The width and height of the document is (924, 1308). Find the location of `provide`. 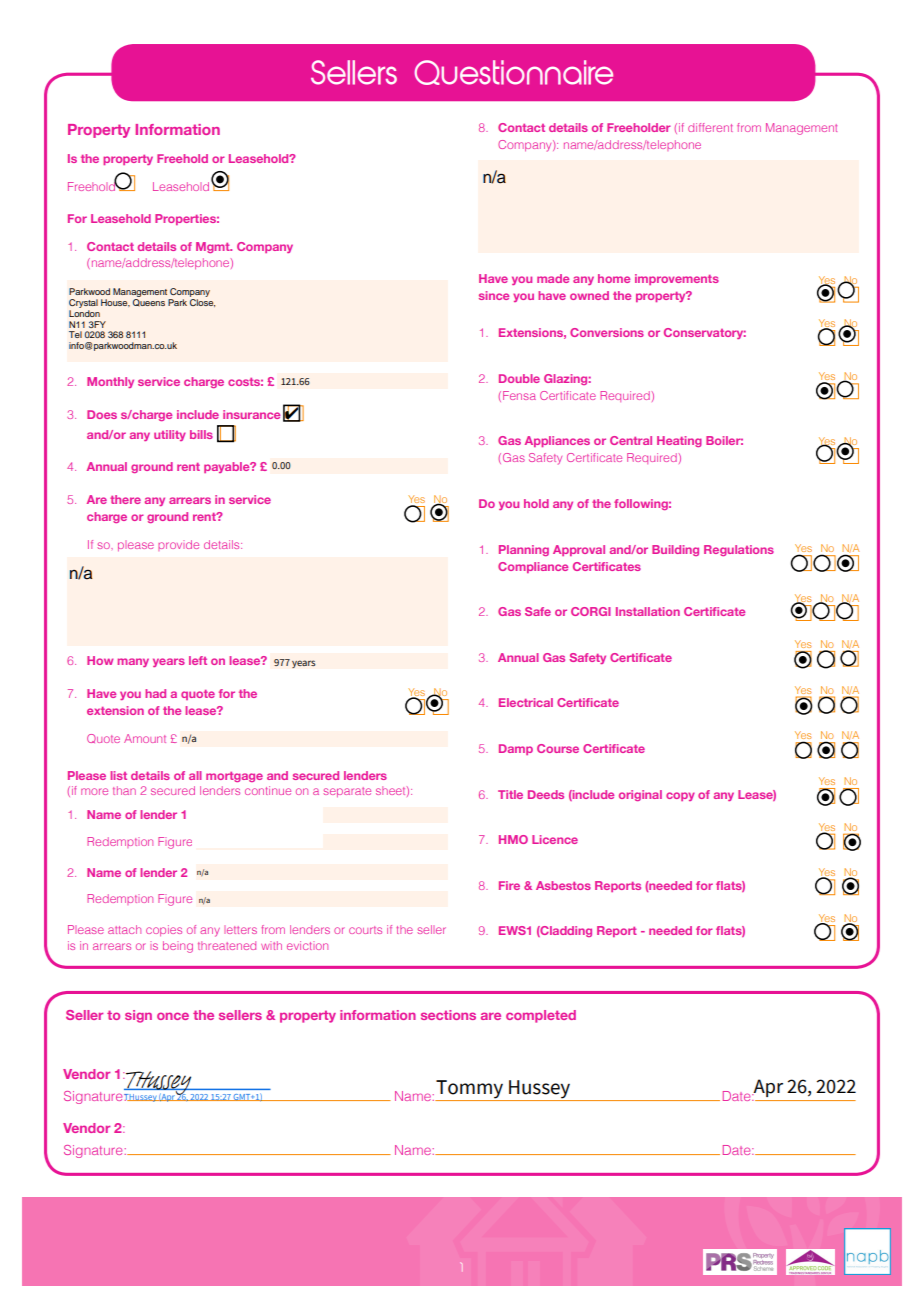

provide is located at coordinates (178, 545).
